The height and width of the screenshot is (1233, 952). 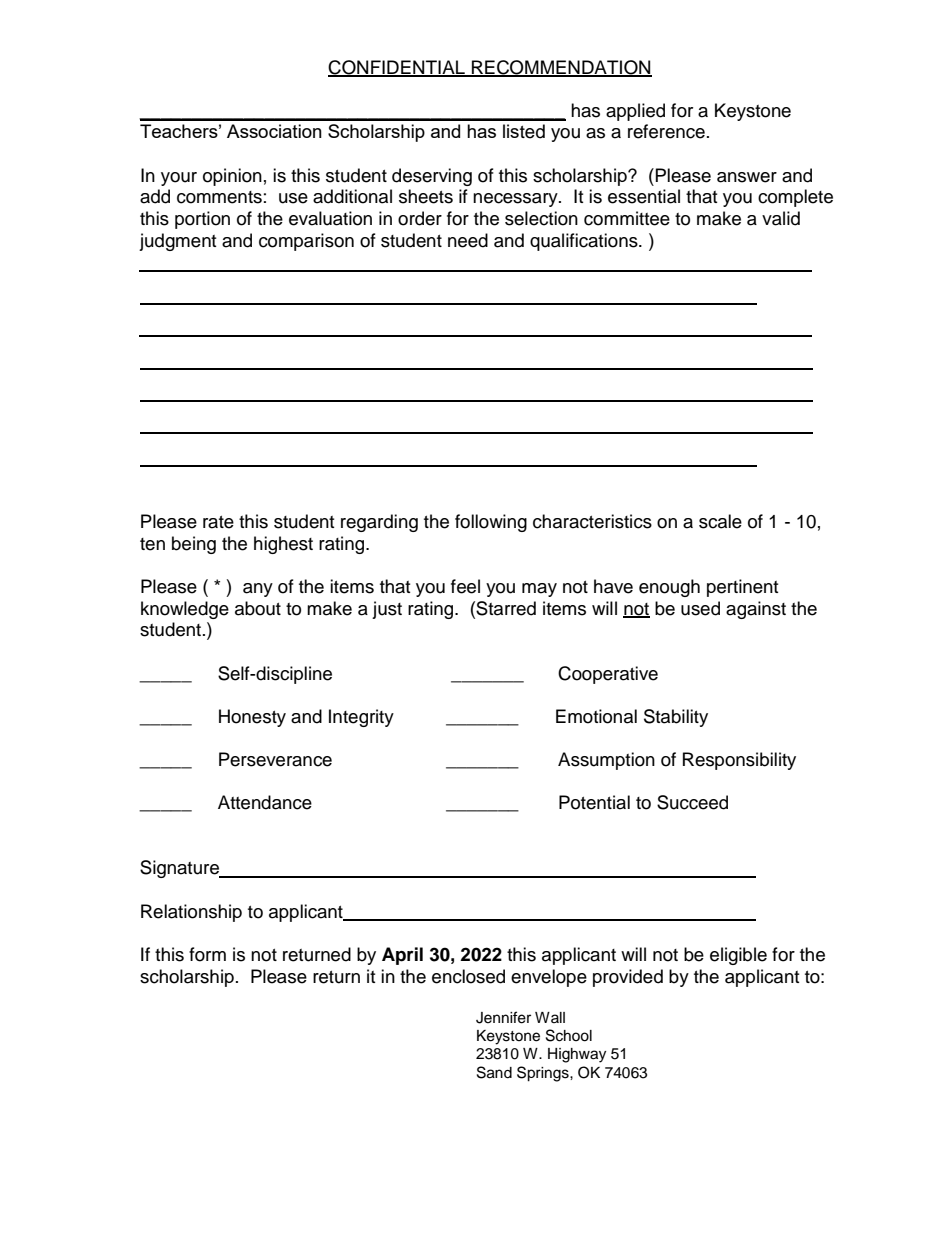 I want to click on reference, so click(x=666, y=131).
